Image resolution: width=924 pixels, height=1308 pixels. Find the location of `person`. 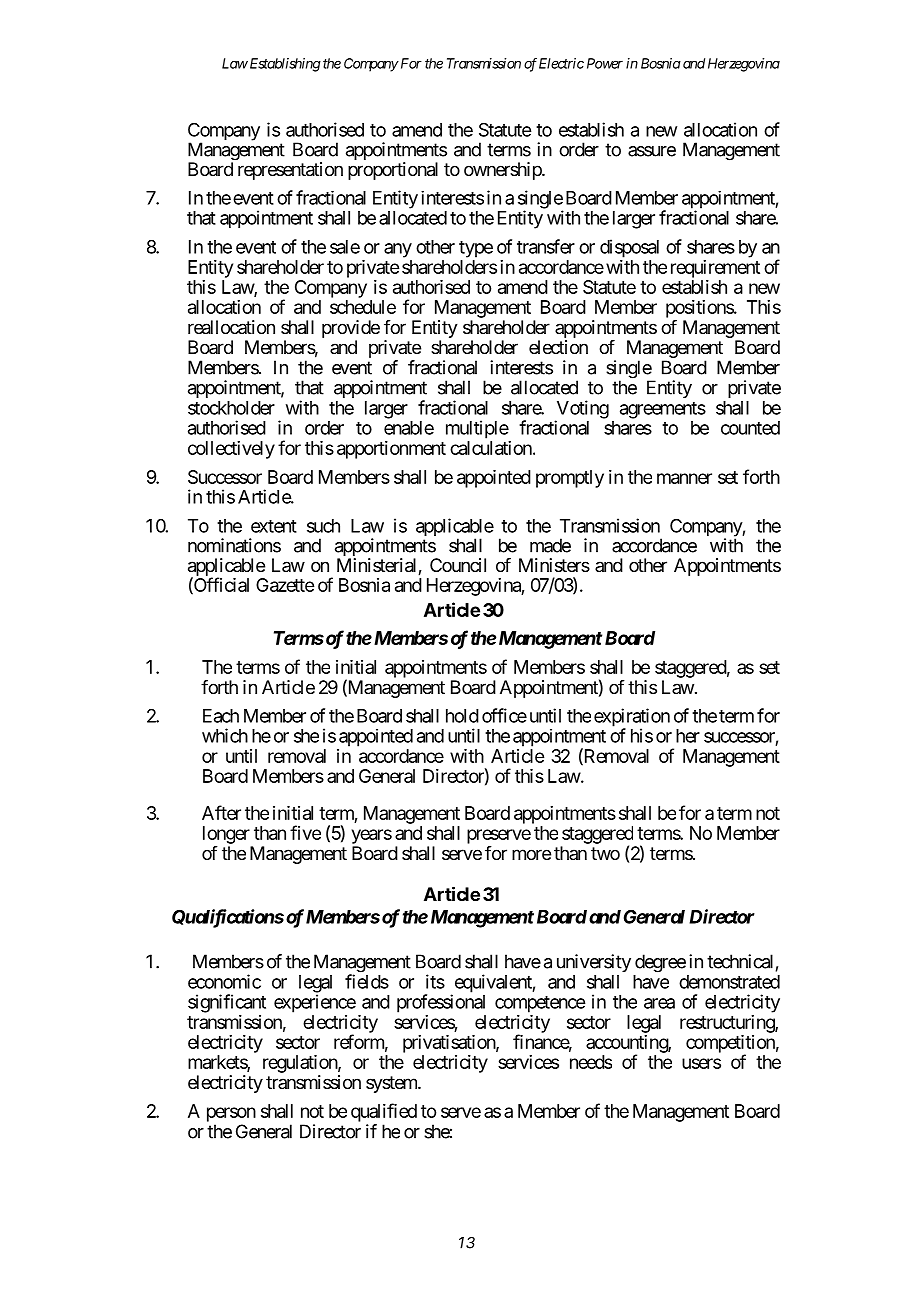

person is located at coordinates (231, 1114).
